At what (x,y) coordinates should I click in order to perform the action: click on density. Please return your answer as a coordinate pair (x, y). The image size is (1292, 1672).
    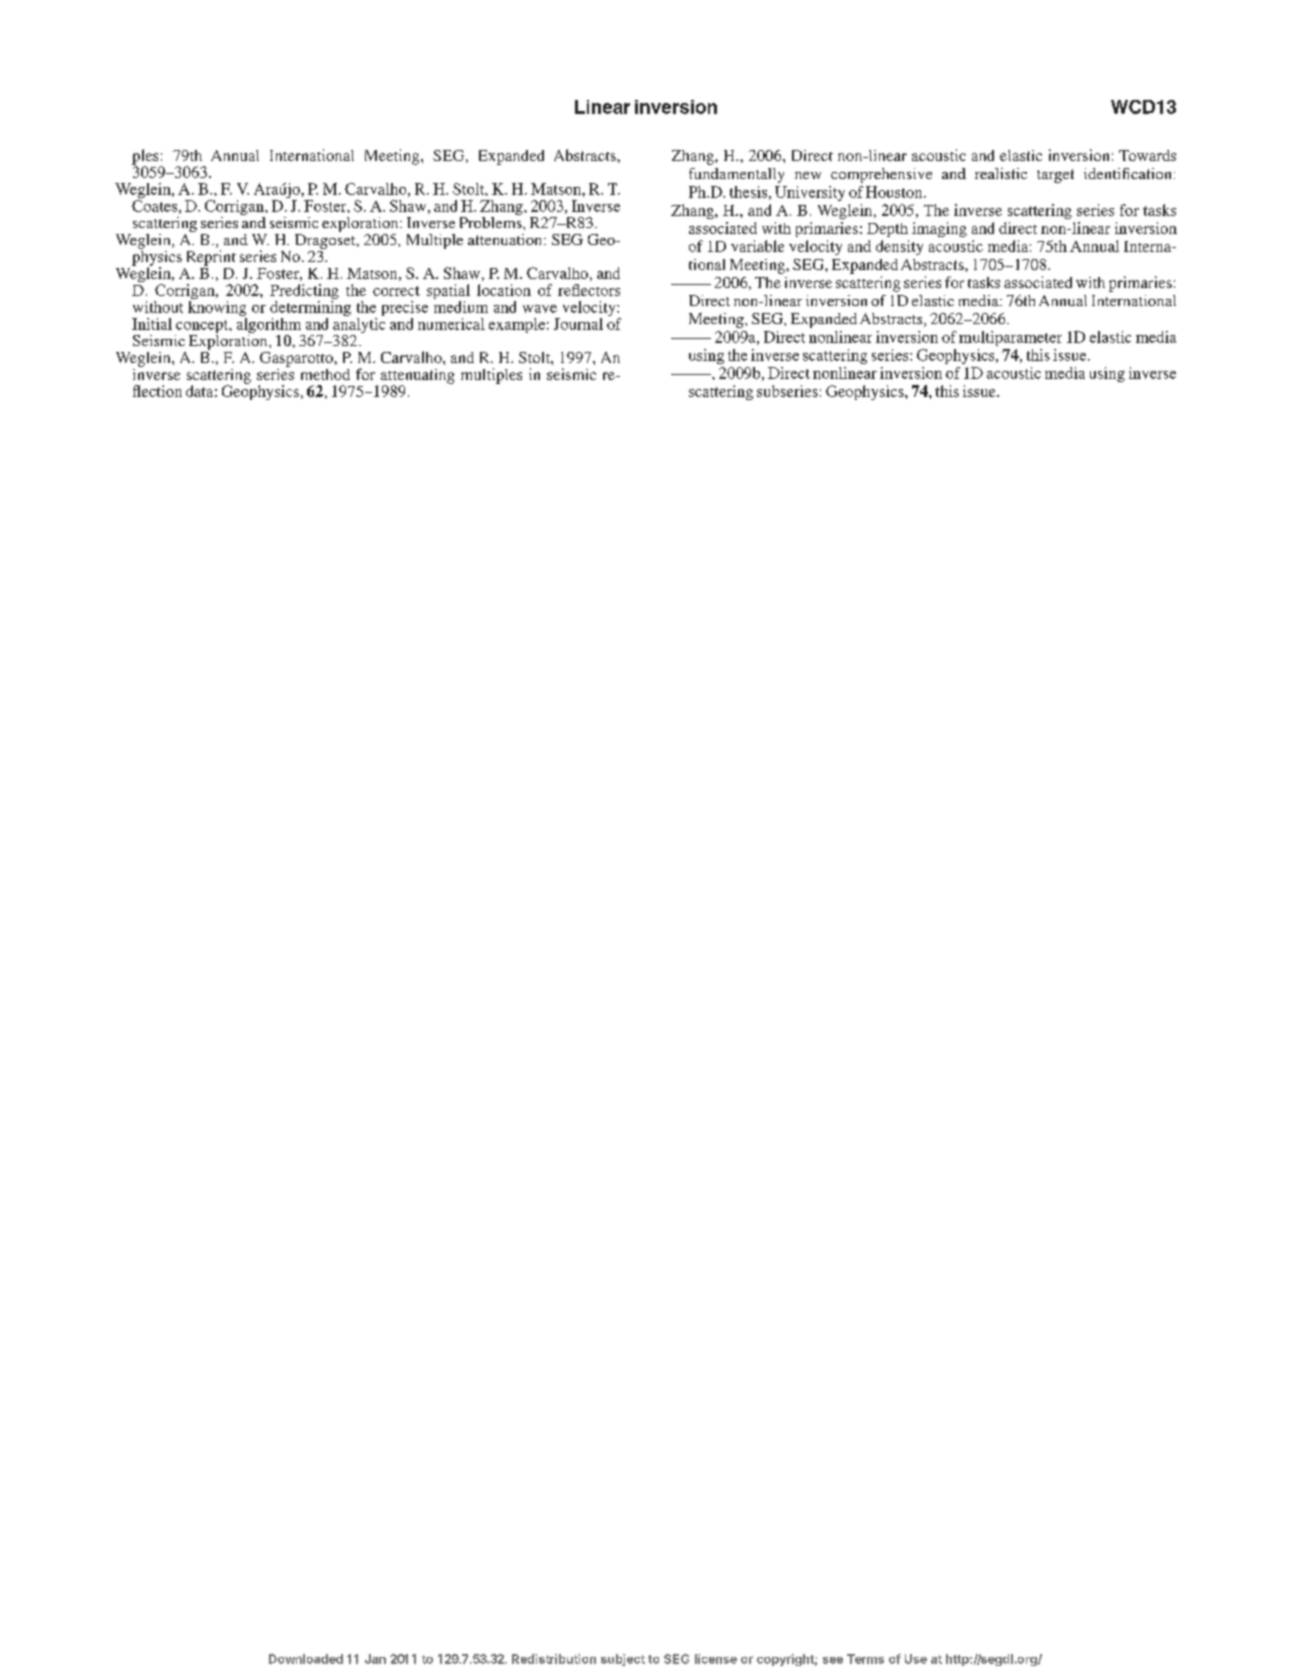
    Looking at the image, I should click on (899, 247).
